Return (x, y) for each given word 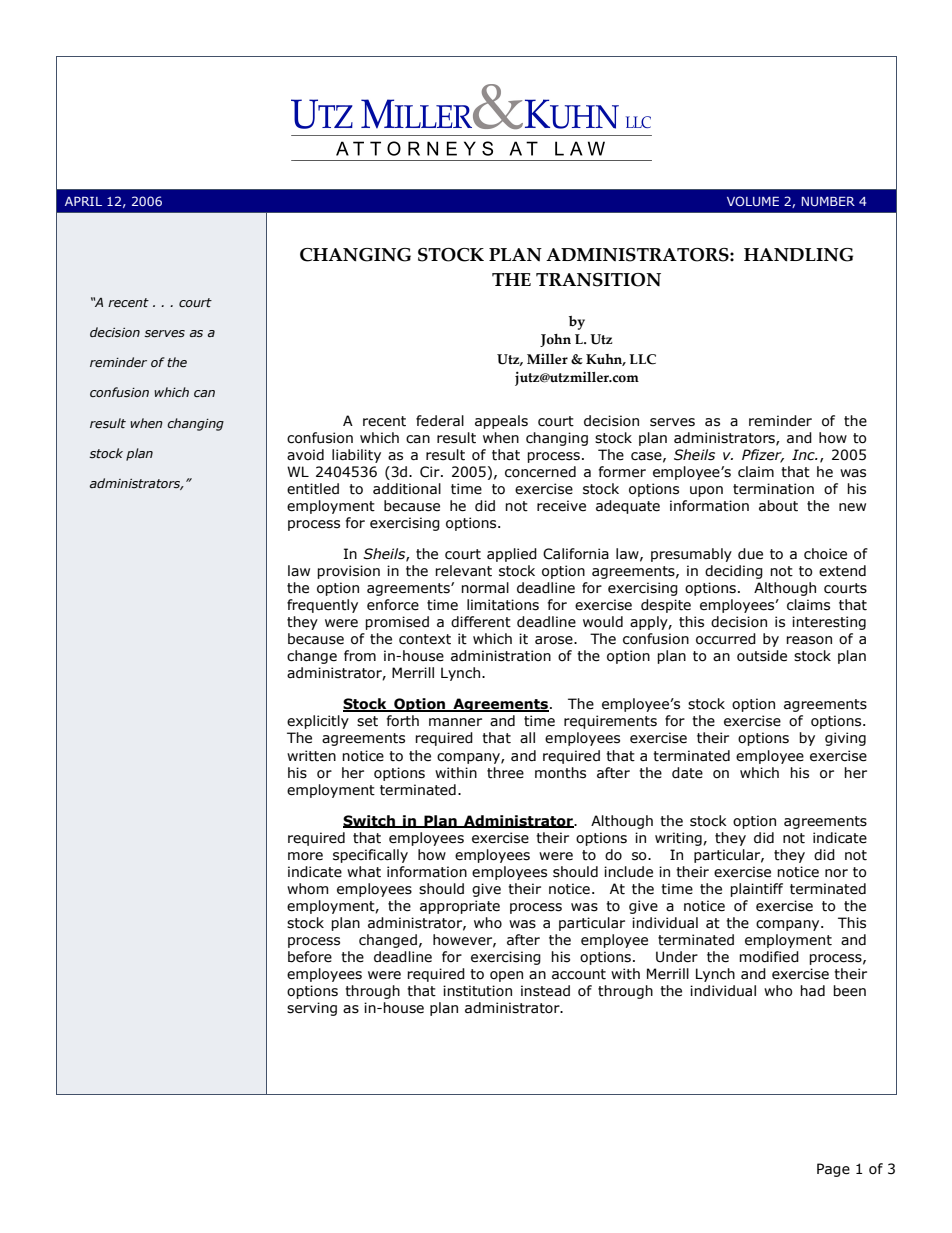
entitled (313, 489)
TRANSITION (598, 280)
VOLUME (753, 201)
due (750, 554)
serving (312, 1009)
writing (679, 839)
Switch (370, 821)
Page (833, 1170)
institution (477, 991)
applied (512, 555)
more (305, 856)
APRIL (83, 201)
